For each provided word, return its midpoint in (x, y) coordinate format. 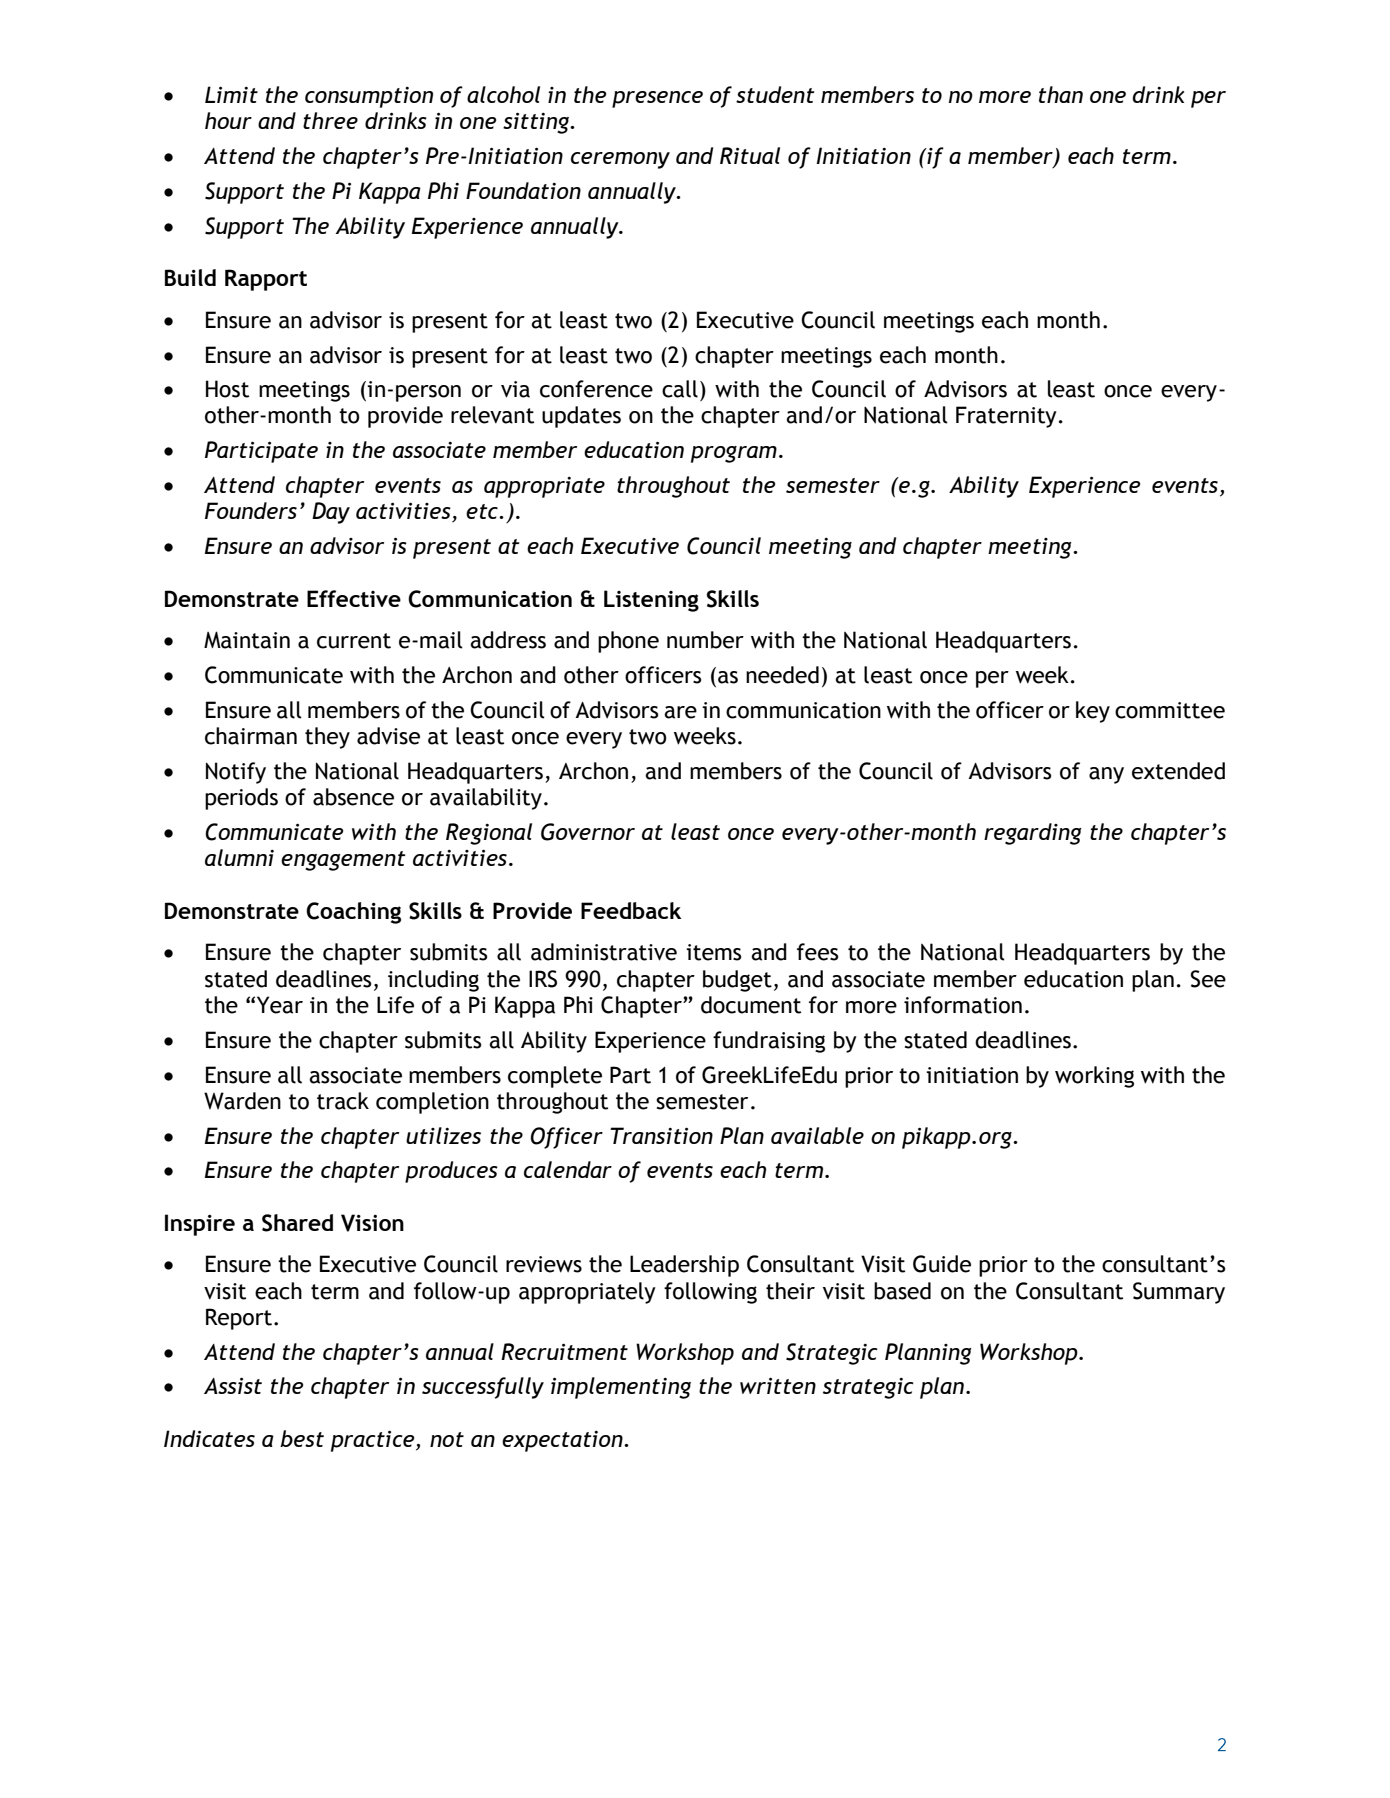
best (302, 1438)
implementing (621, 1388)
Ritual (750, 155)
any (1106, 775)
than (1061, 94)
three (330, 120)
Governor (588, 832)
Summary (1179, 1293)
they (327, 738)
